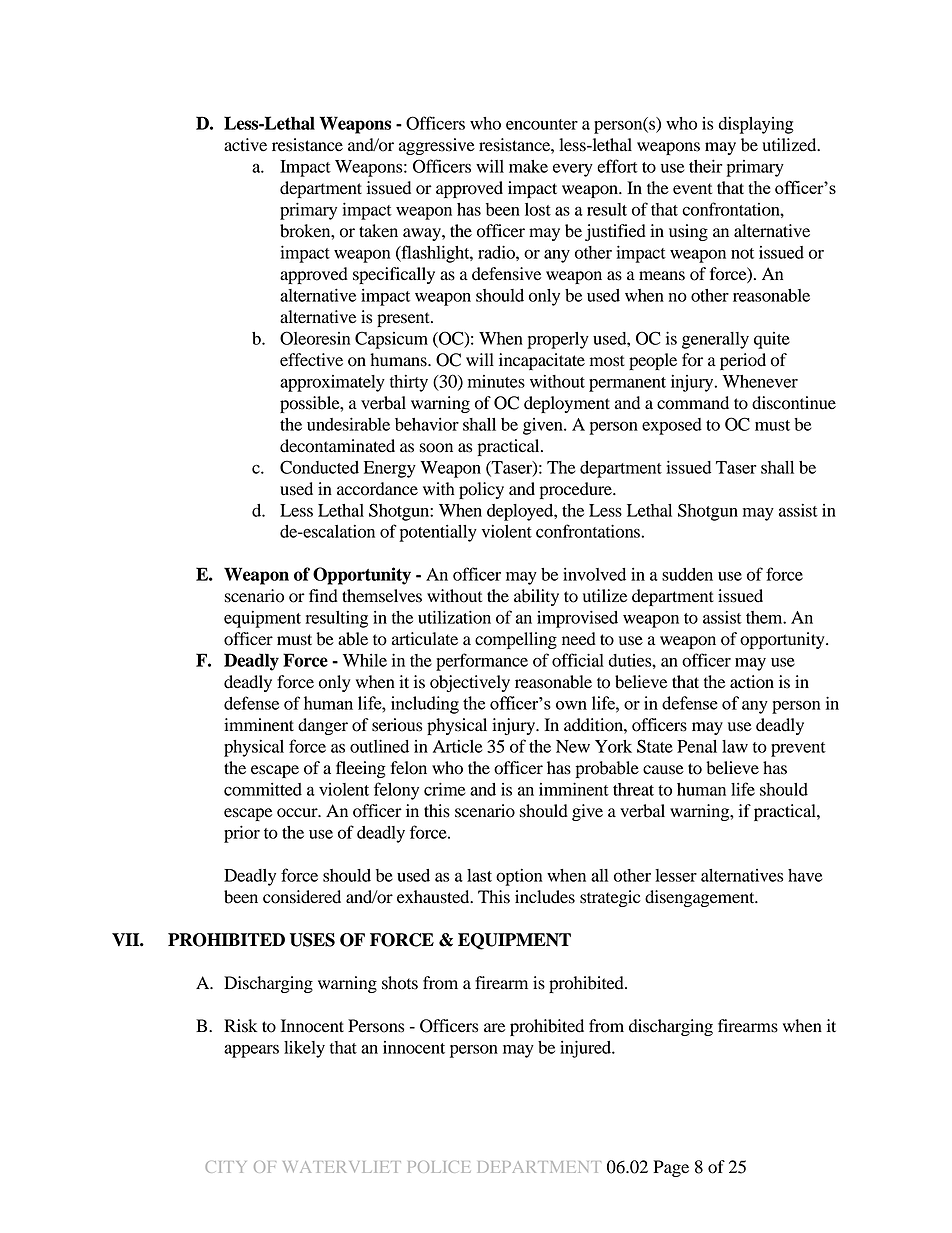 The height and width of the screenshot is (1233, 952). What do you see at coordinates (245, 145) in the screenshot?
I see `active` at bounding box center [245, 145].
